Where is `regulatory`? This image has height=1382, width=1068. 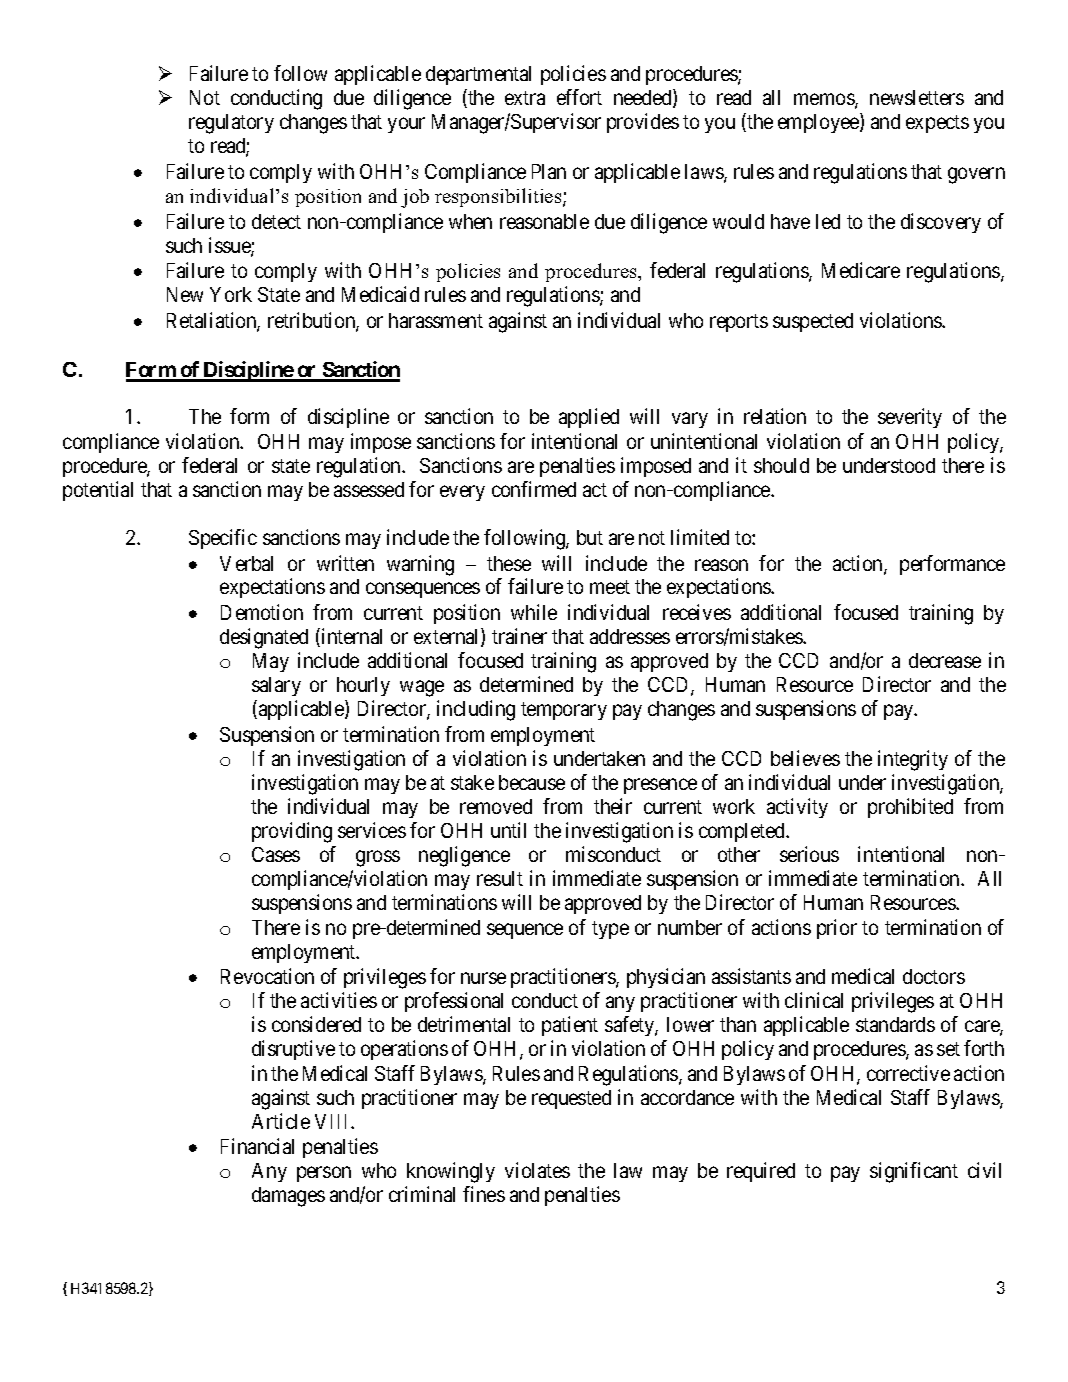 regulatory is located at coordinates (231, 124).
